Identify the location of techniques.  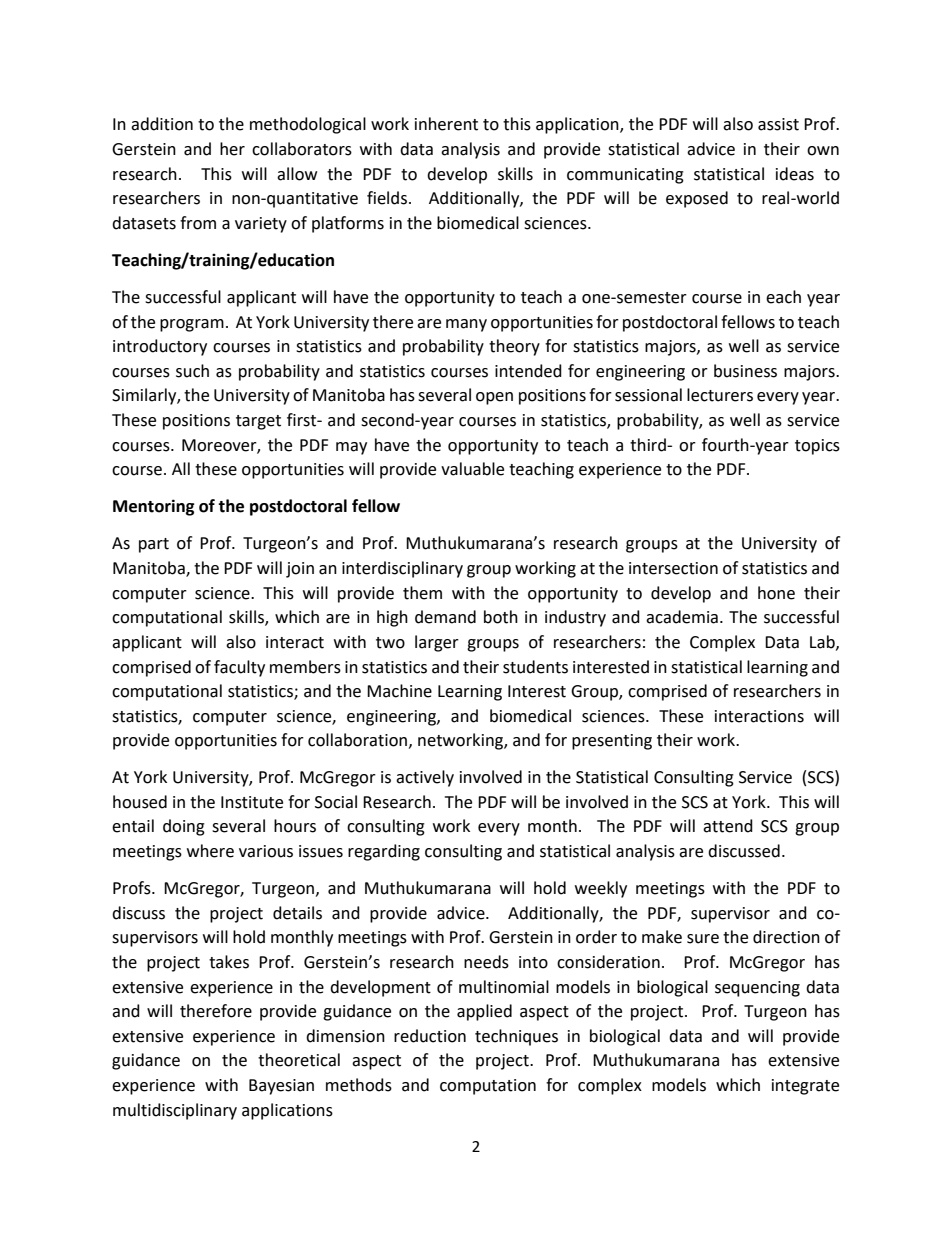
(516, 1037).
